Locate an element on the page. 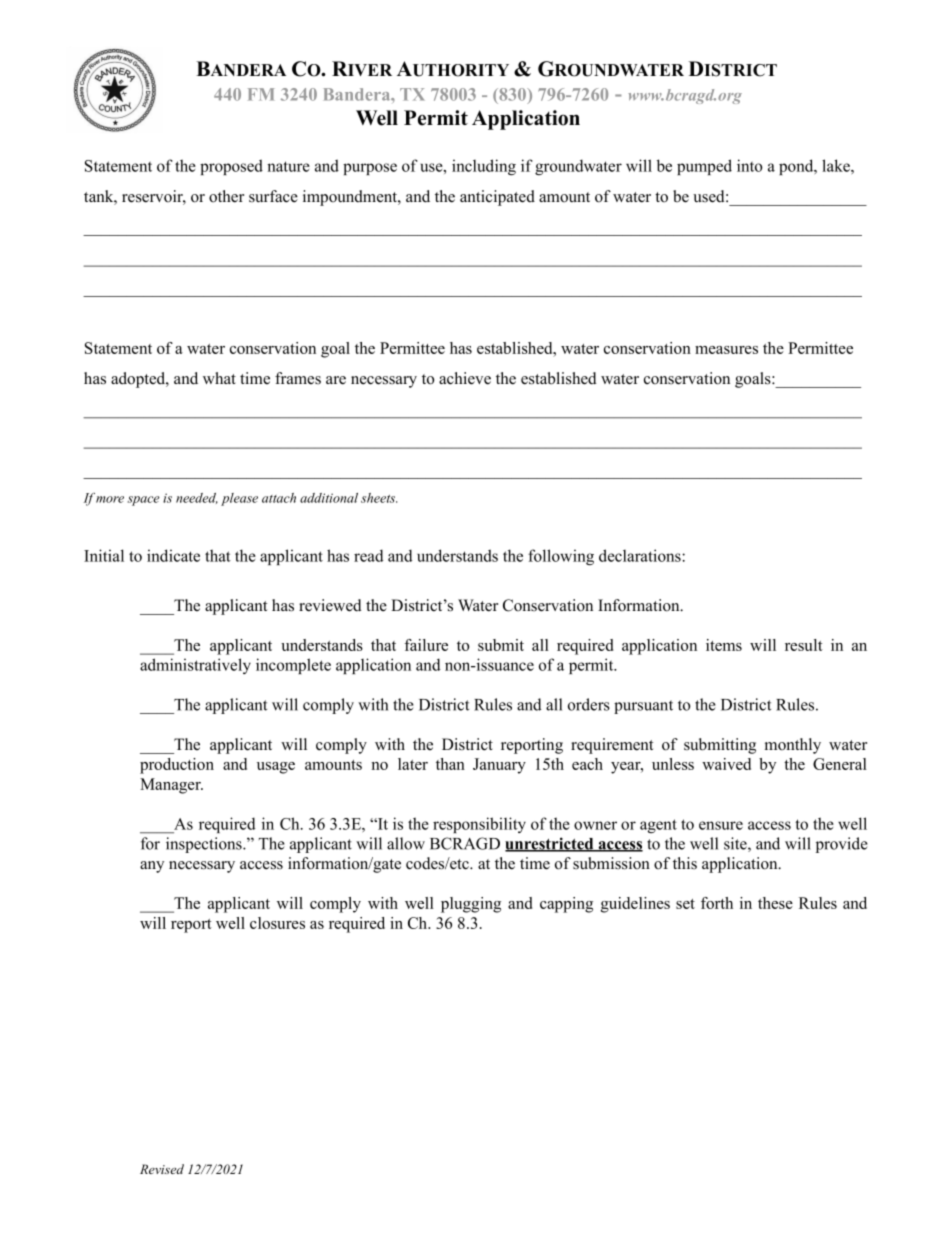 The height and width of the document is (1233, 952). into is located at coordinates (750, 165).
